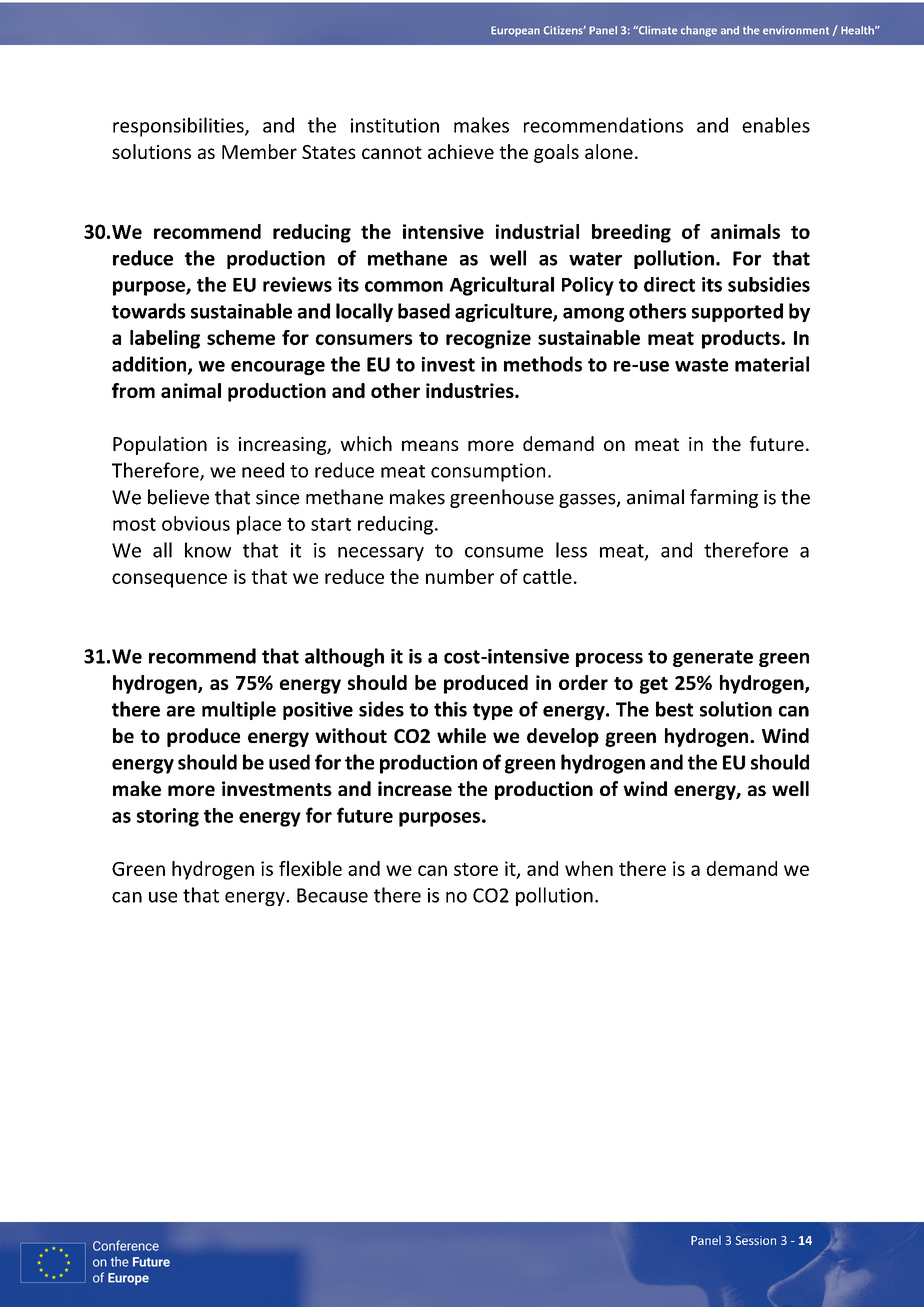 This page has height=1307, width=924. What do you see at coordinates (755, 1240) in the page?
I see `Session` at bounding box center [755, 1240].
